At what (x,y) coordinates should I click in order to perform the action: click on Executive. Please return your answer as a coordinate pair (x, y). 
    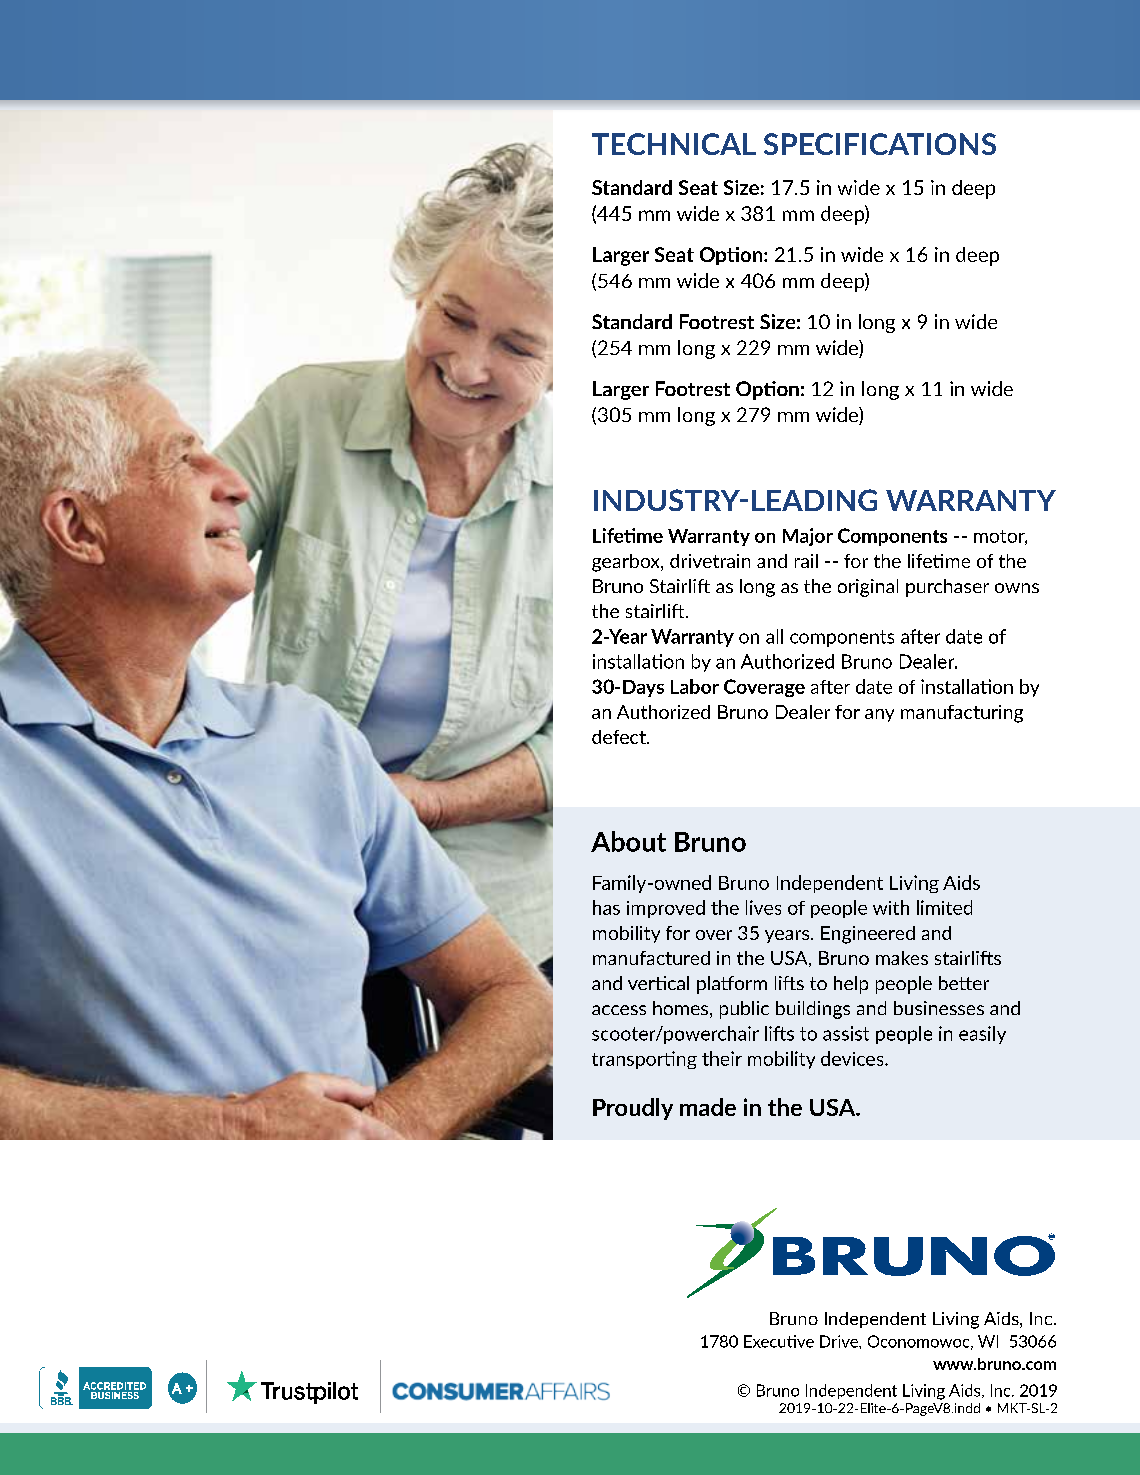
    Looking at the image, I should click on (779, 1341).
